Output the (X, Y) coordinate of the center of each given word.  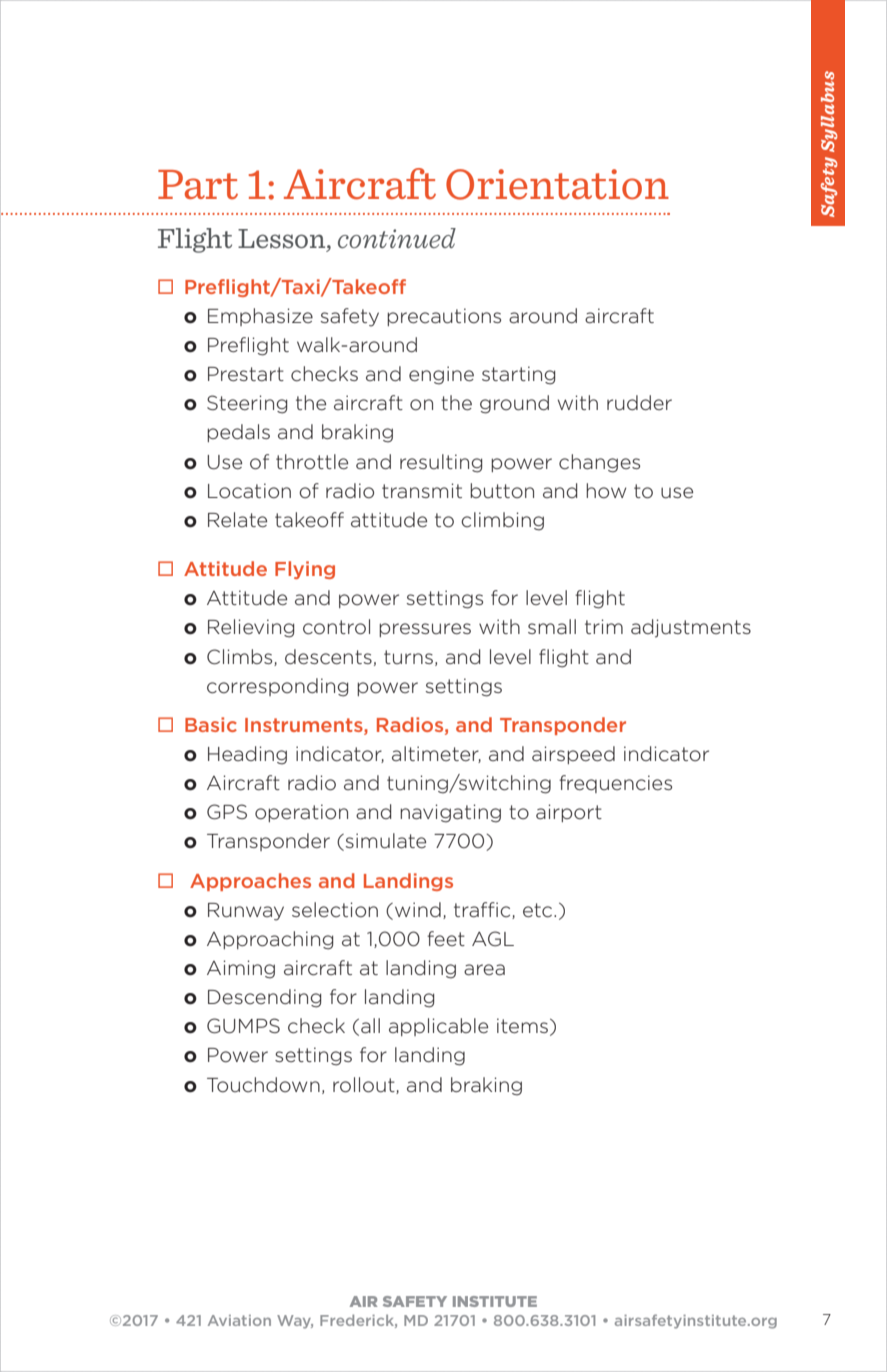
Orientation (557, 184)
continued (397, 238)
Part (198, 185)
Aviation (239, 1320)
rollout (365, 1085)
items (522, 1025)
